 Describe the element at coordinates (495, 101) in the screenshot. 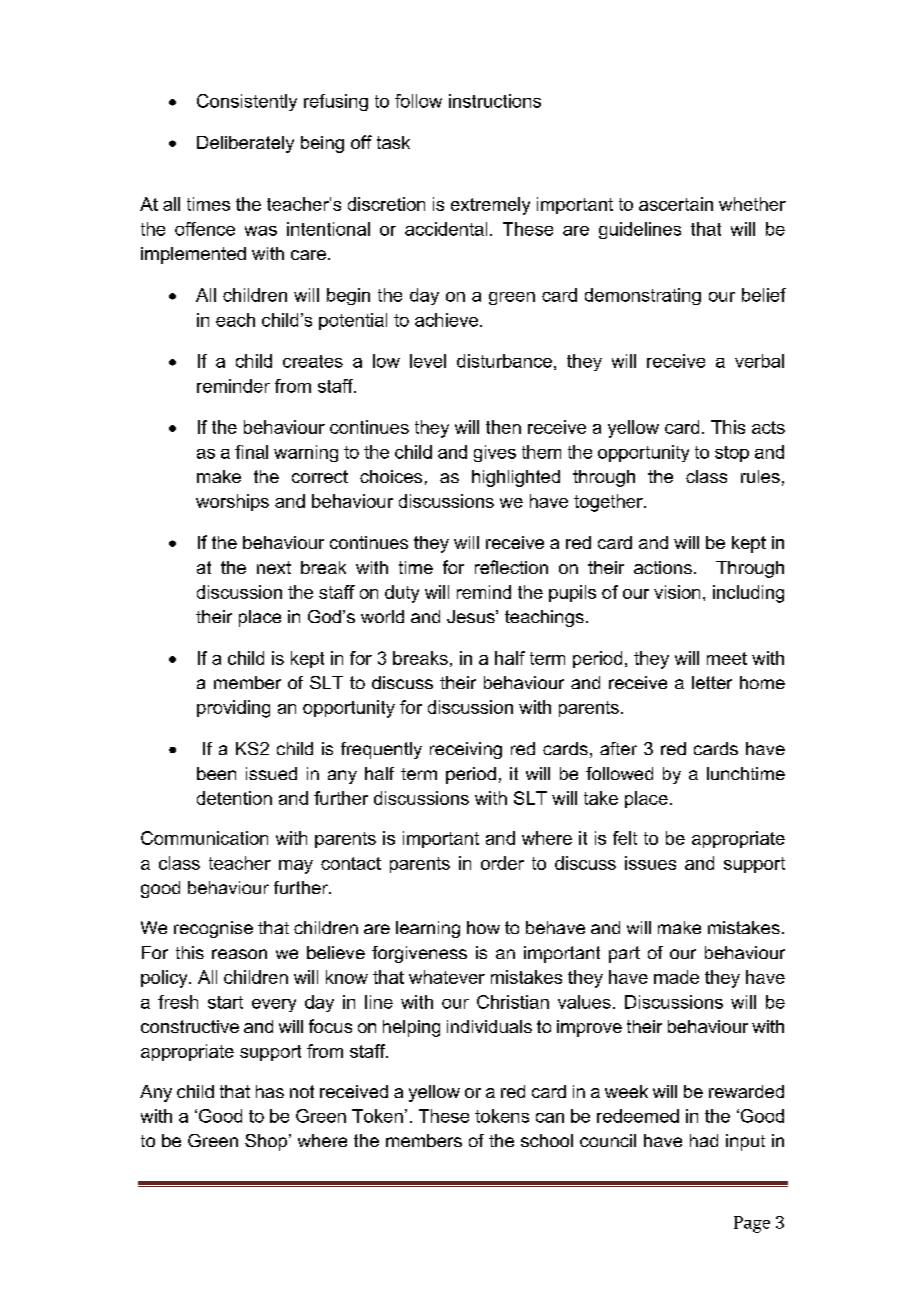

I see `instructions` at that location.
